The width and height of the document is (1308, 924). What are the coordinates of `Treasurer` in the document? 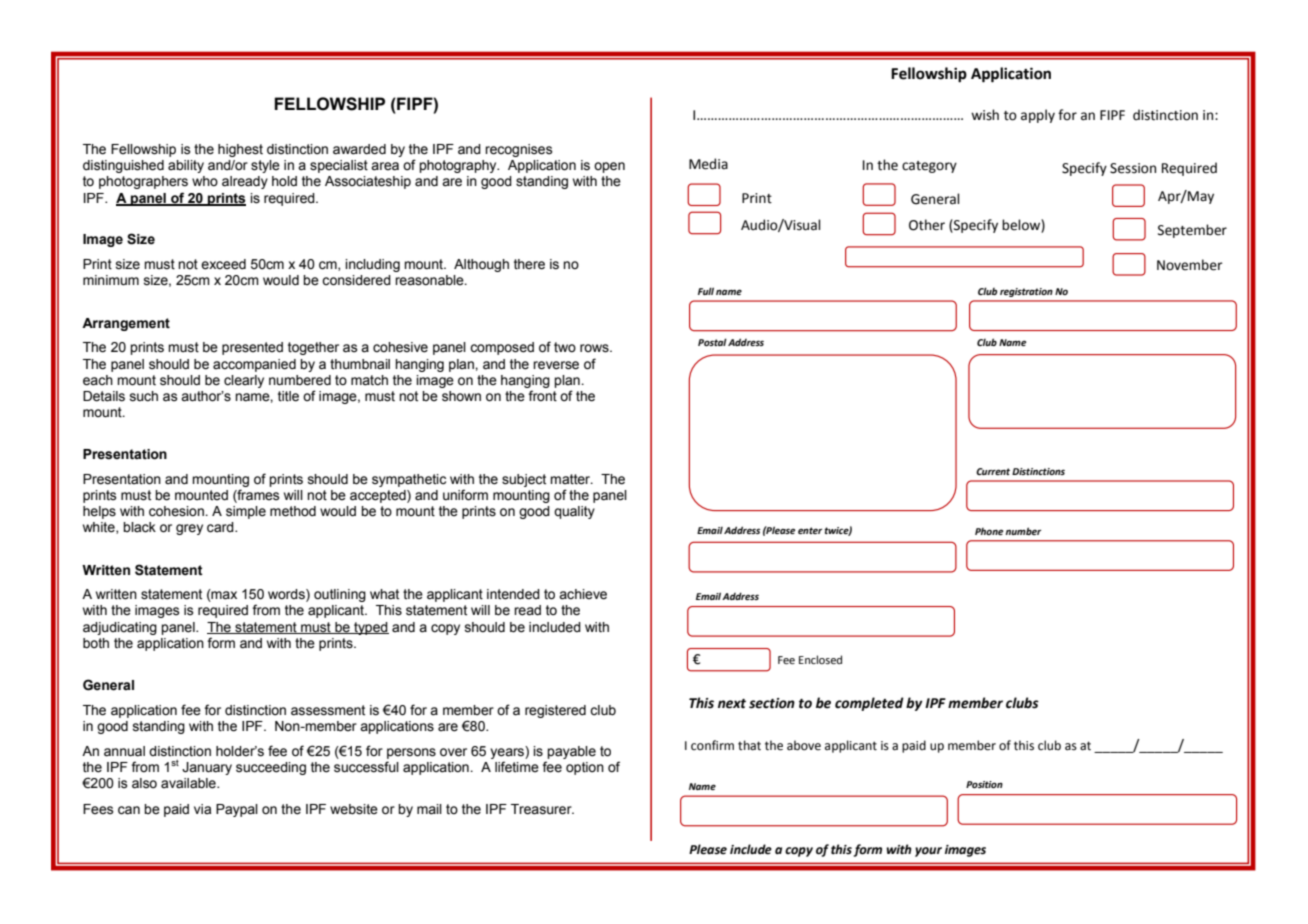 It's located at (542, 809).
